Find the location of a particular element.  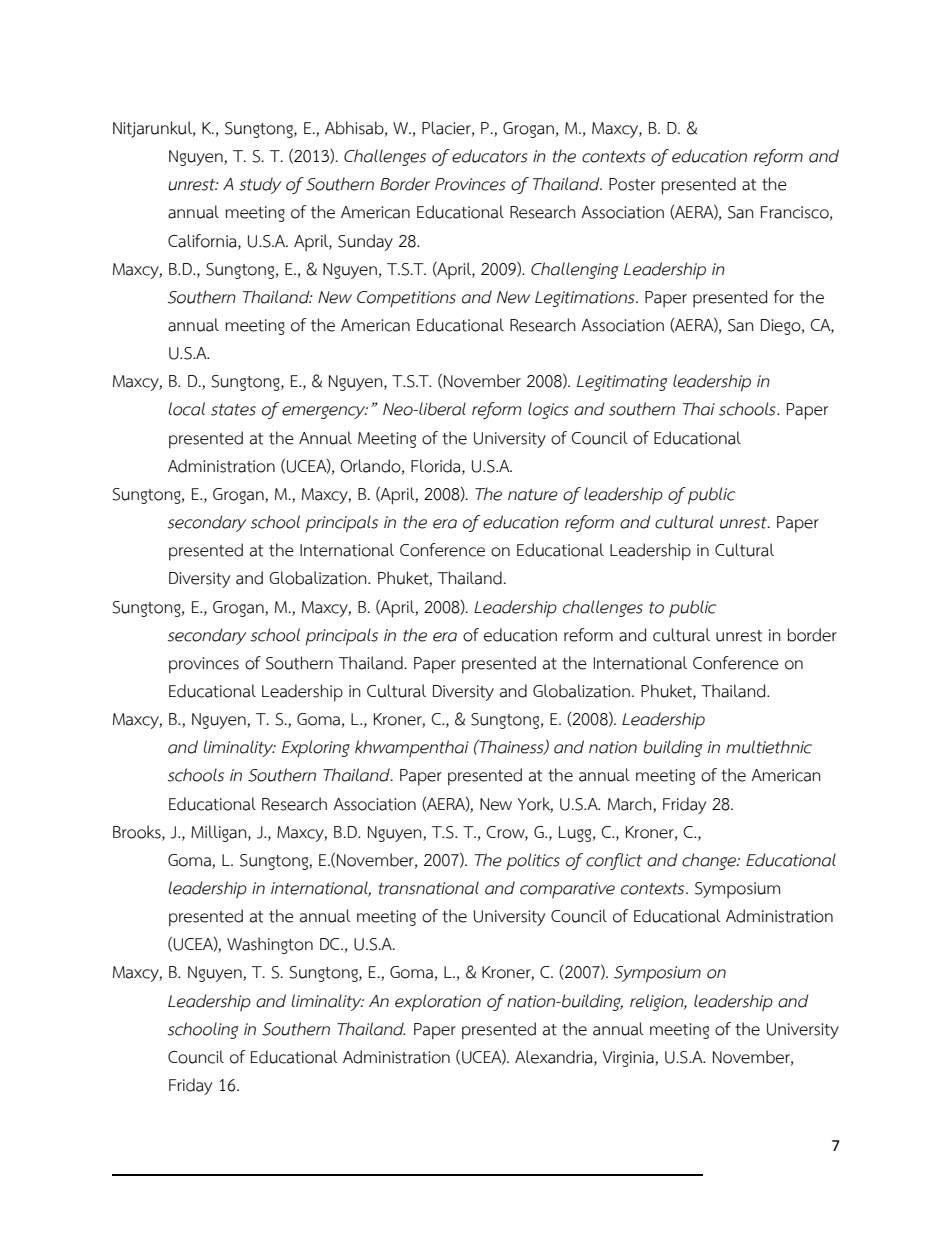

states is located at coordinates (233, 410).
